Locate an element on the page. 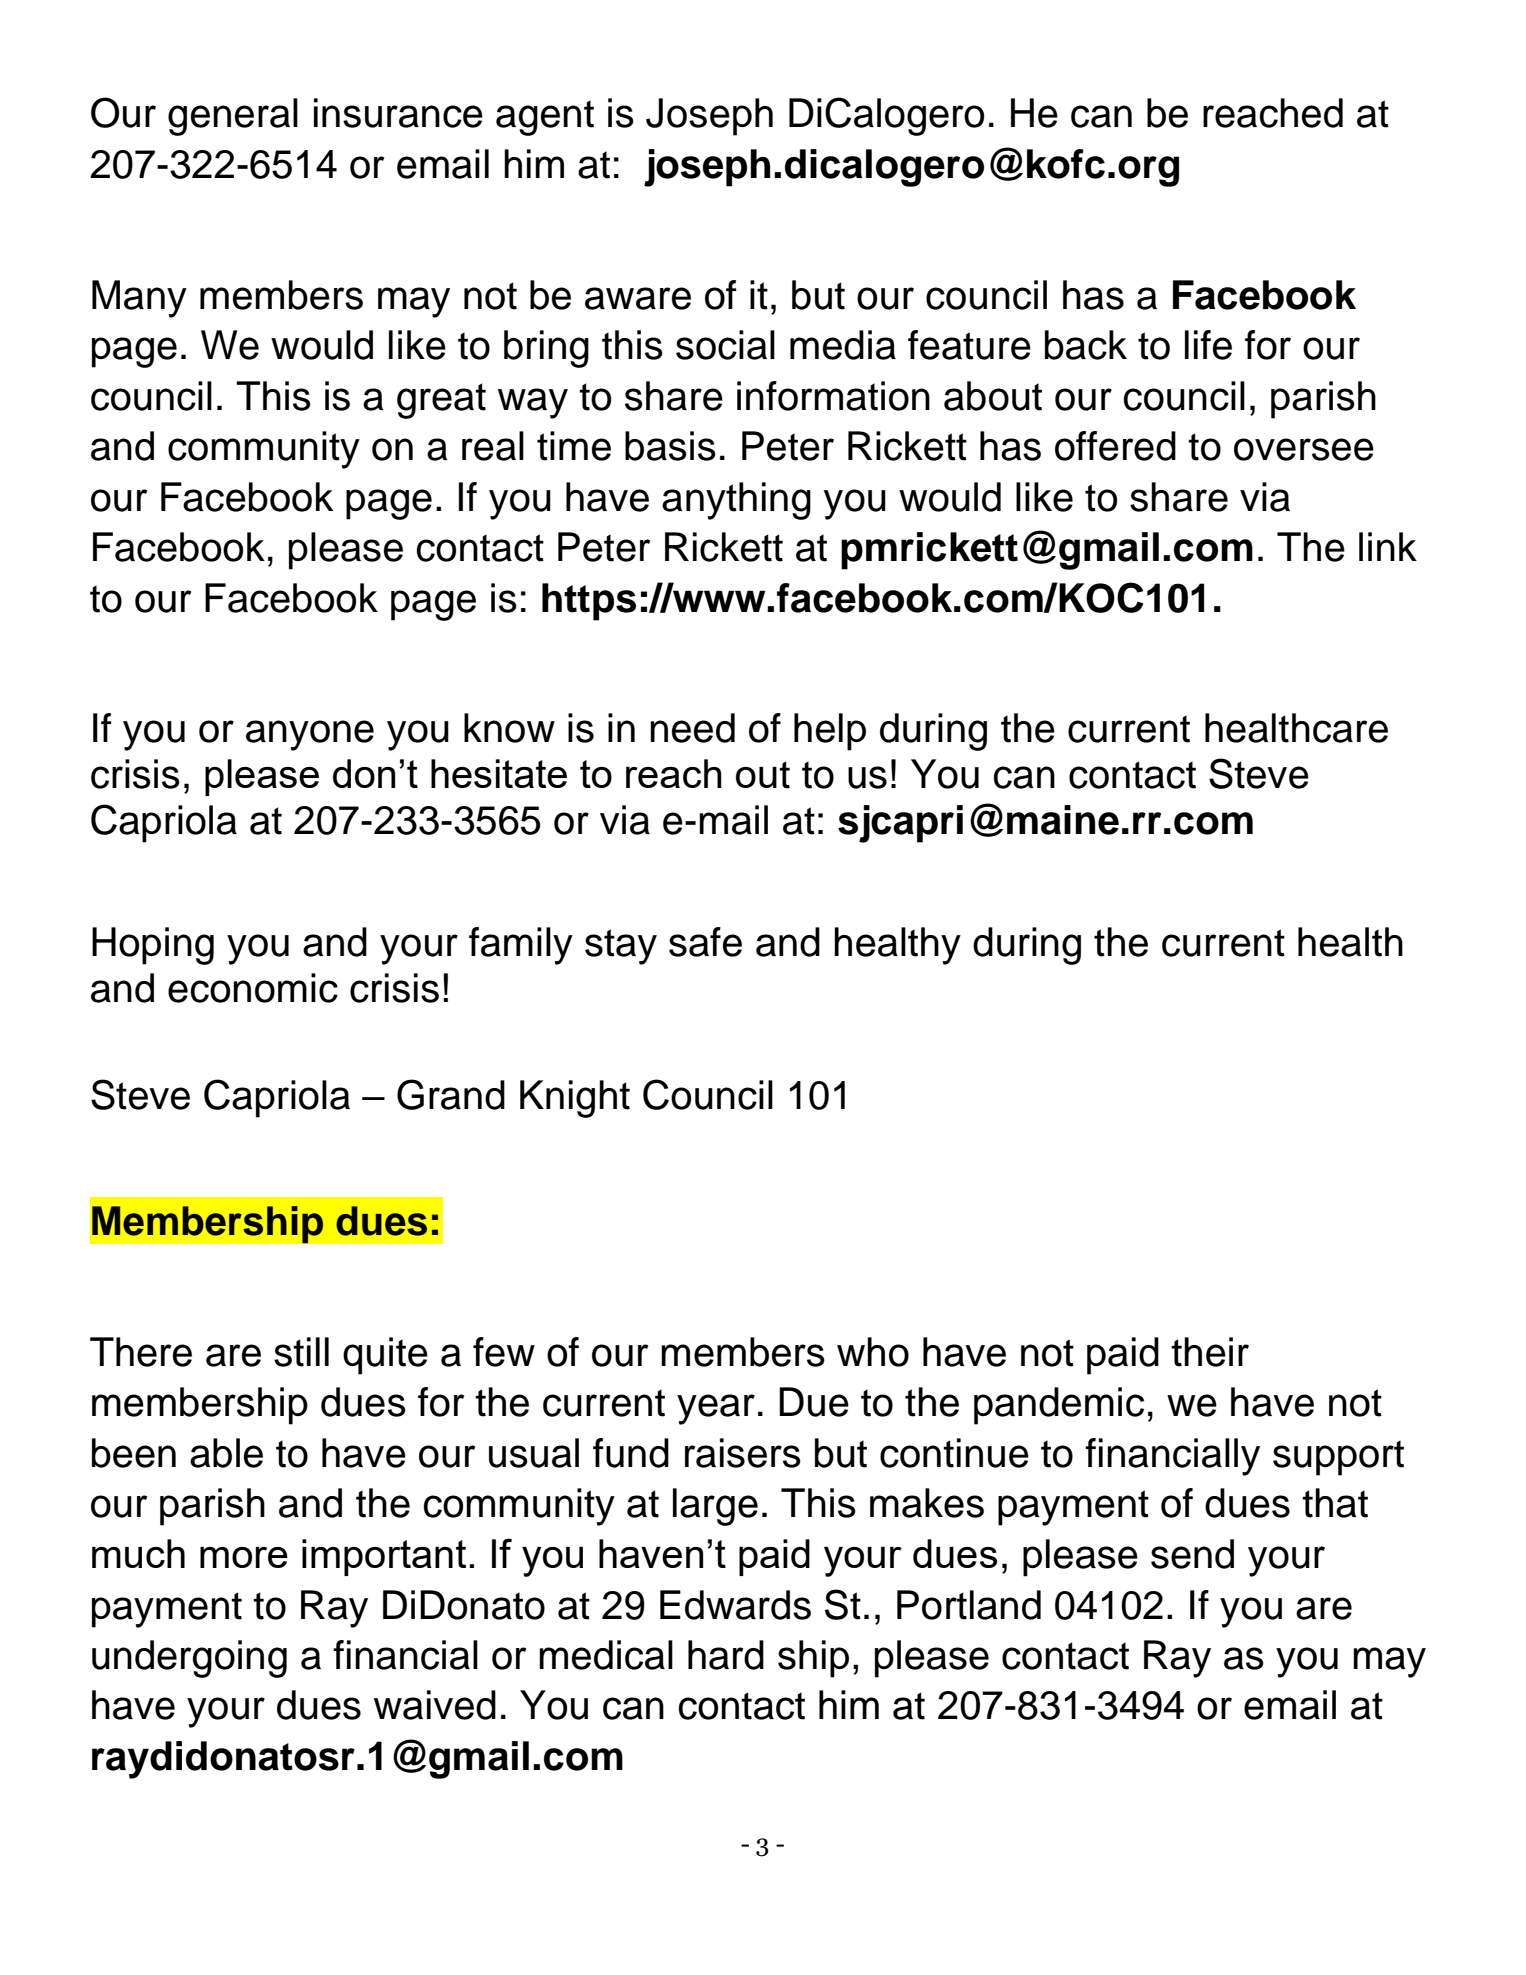  agent is located at coordinates (545, 118).
